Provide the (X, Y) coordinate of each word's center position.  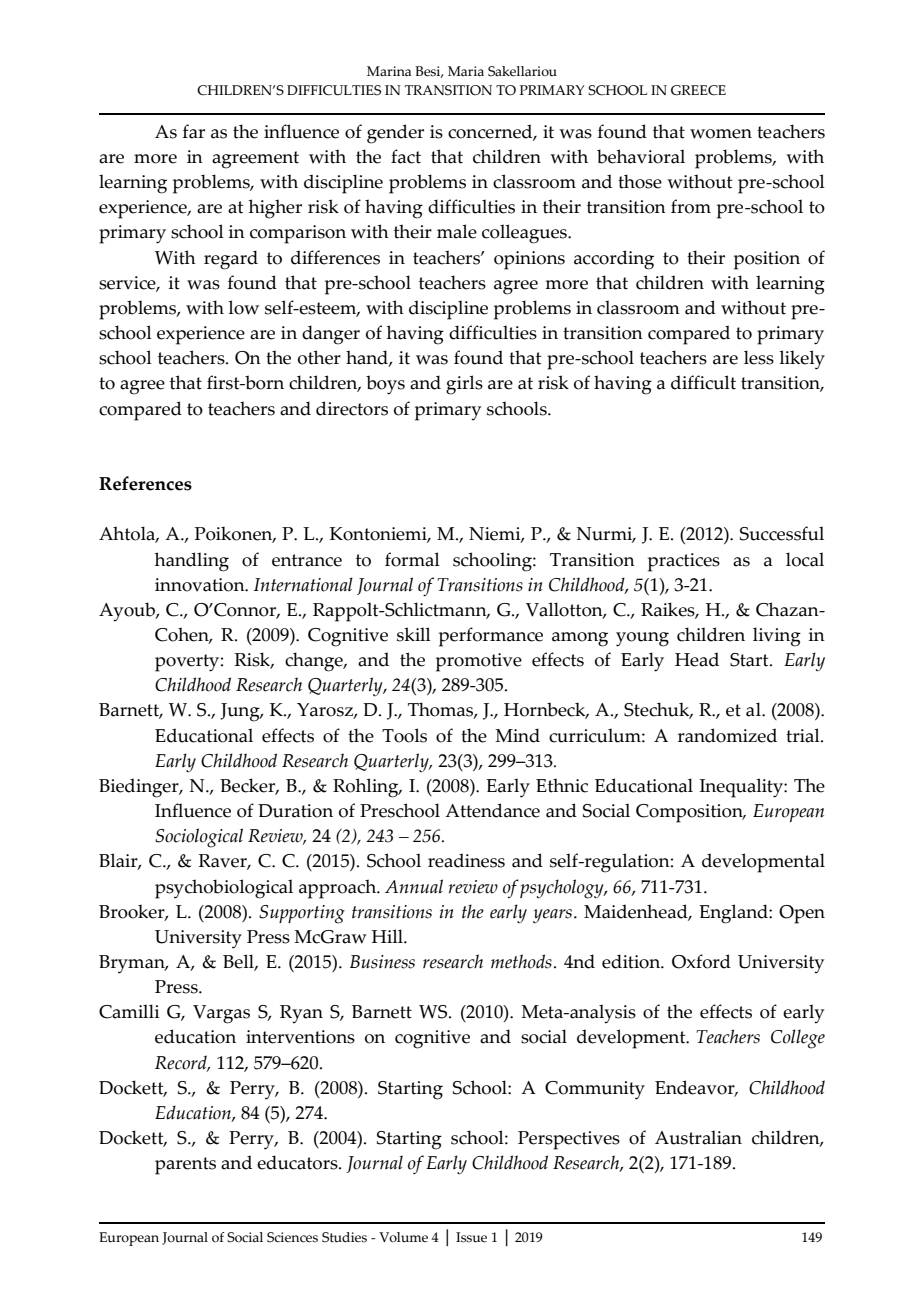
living (777, 637)
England (734, 914)
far (194, 131)
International (303, 584)
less (759, 357)
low (243, 307)
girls (464, 385)
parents (185, 1166)
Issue (471, 1237)
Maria (466, 71)
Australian (698, 1137)
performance (491, 637)
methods (521, 961)
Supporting (302, 914)
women (721, 134)
